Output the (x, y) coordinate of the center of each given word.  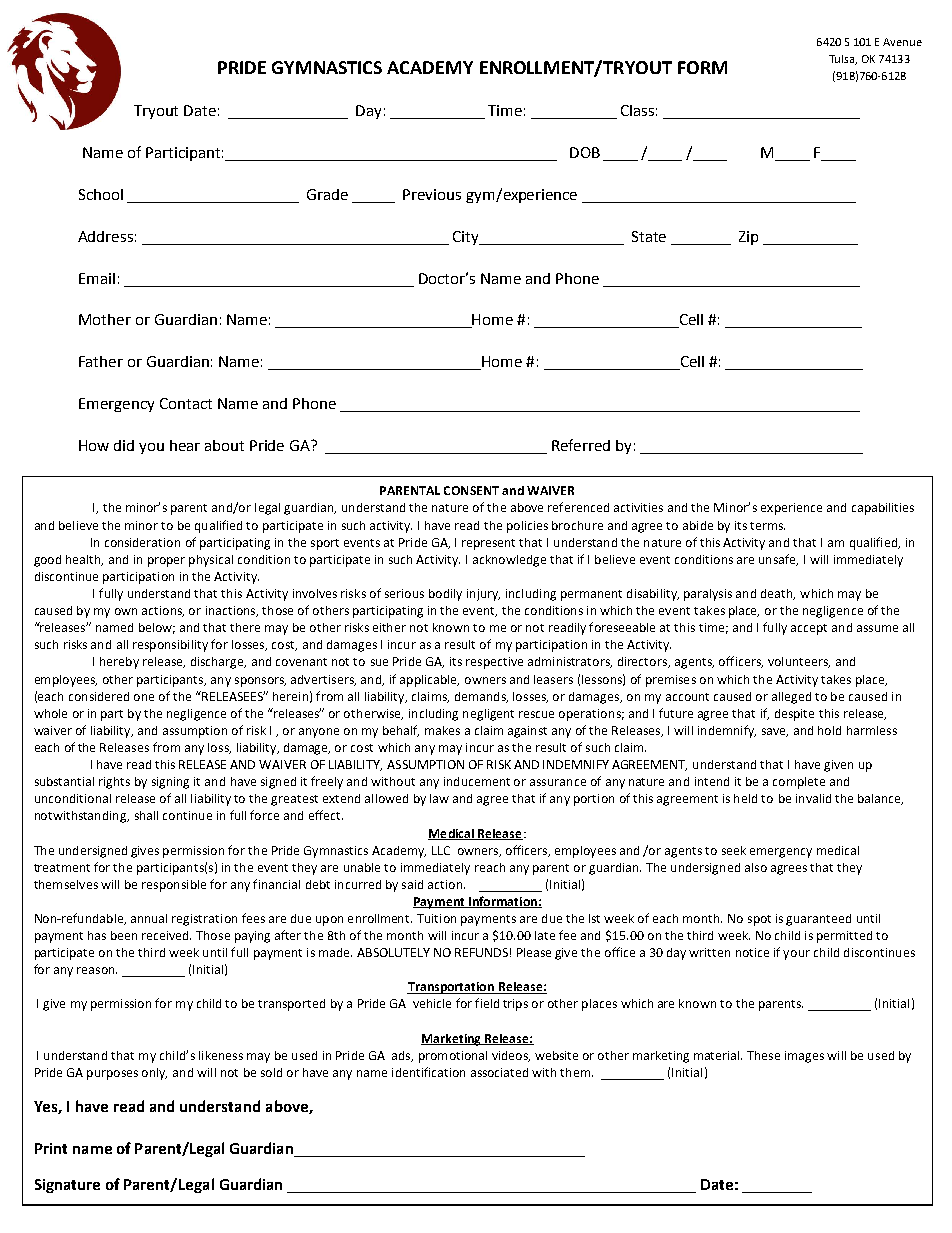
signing (170, 783)
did (124, 445)
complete (799, 783)
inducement (477, 781)
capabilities (883, 509)
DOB (585, 152)
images (804, 1057)
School (101, 194)
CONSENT (471, 490)
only (154, 1074)
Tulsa (843, 60)
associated (499, 1072)
